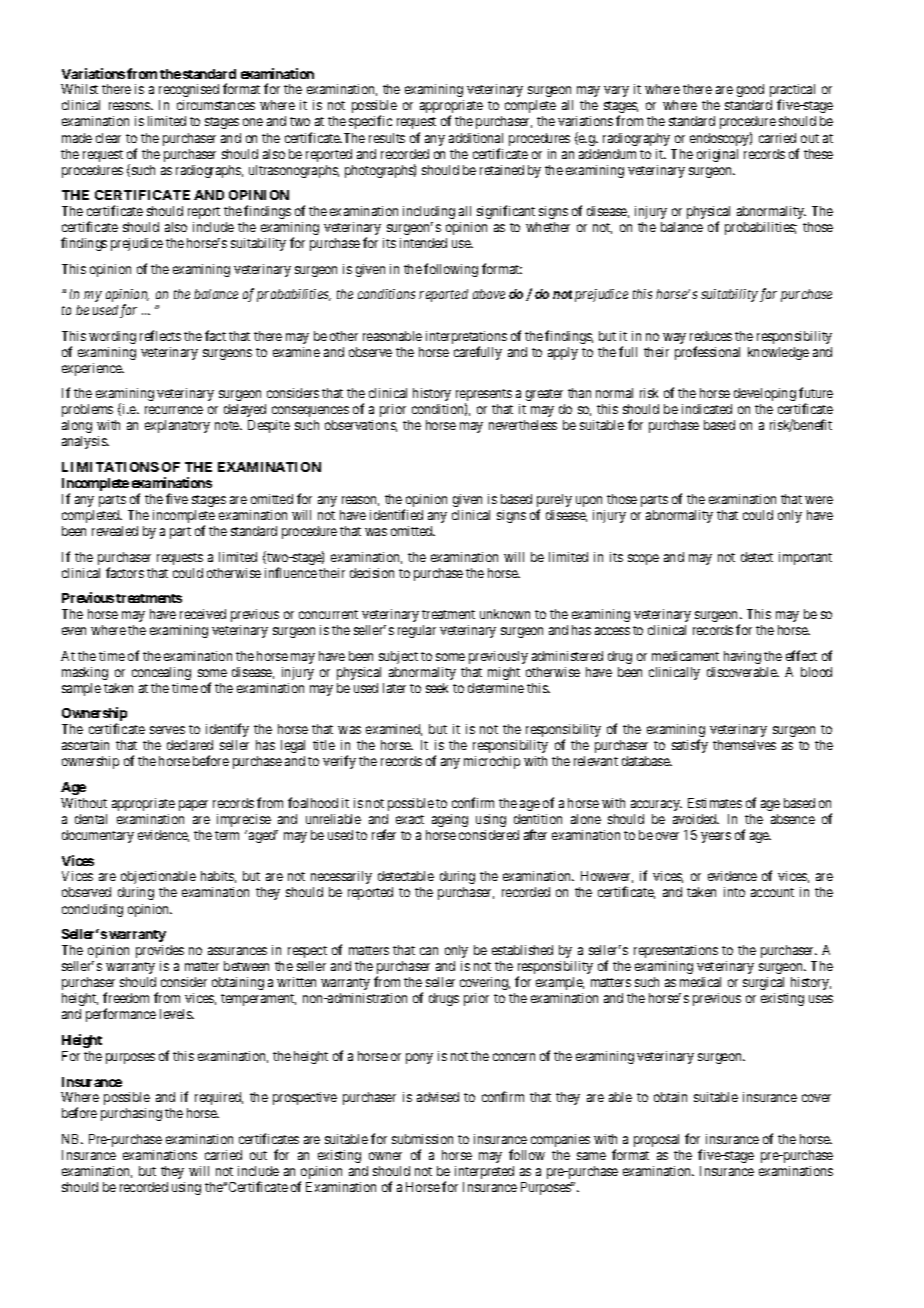  Describe the element at coordinates (476, 138) in the image. I see `additional` at that location.
